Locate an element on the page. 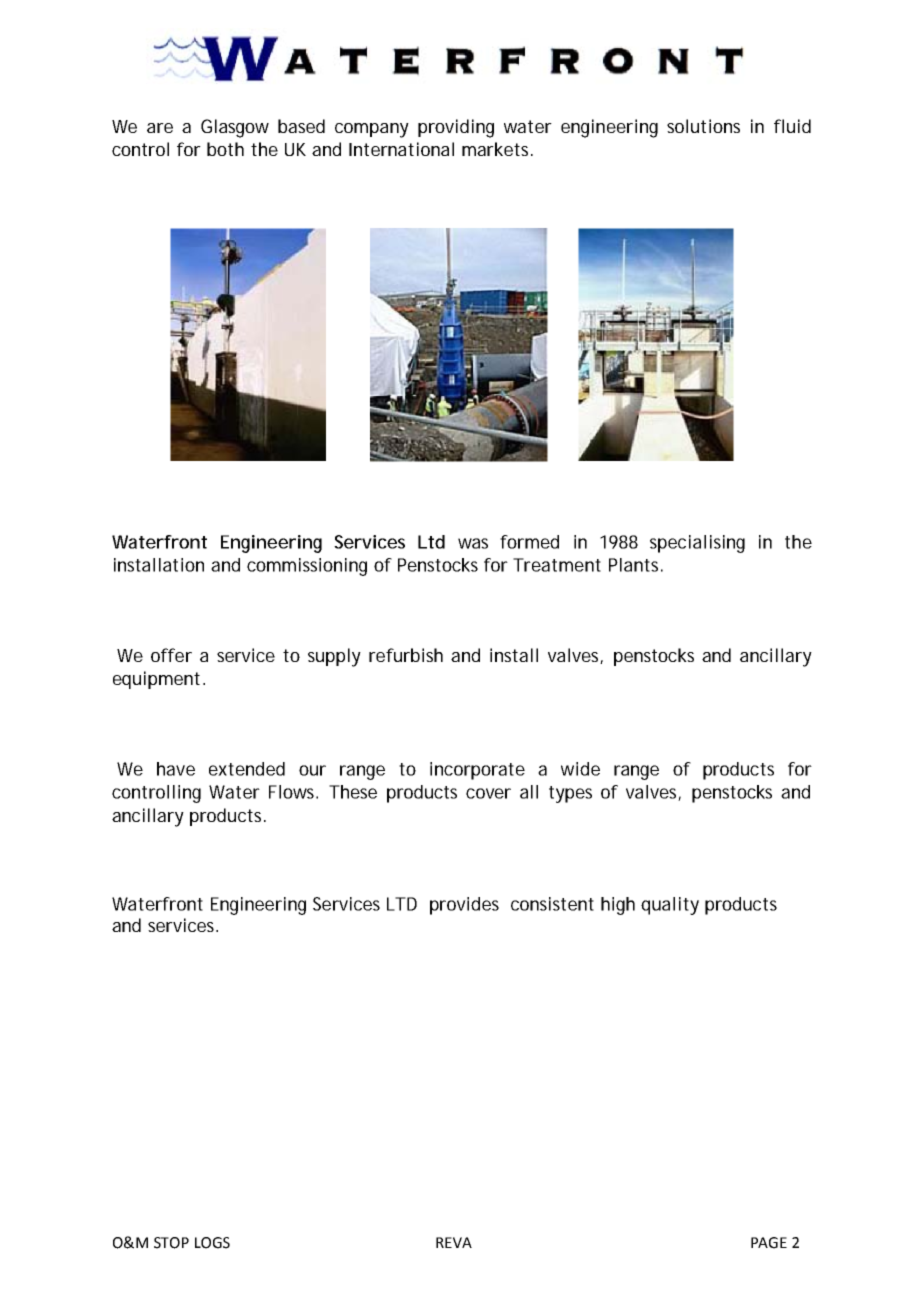 The image size is (924, 1308). LOGS is located at coordinates (212, 1243).
